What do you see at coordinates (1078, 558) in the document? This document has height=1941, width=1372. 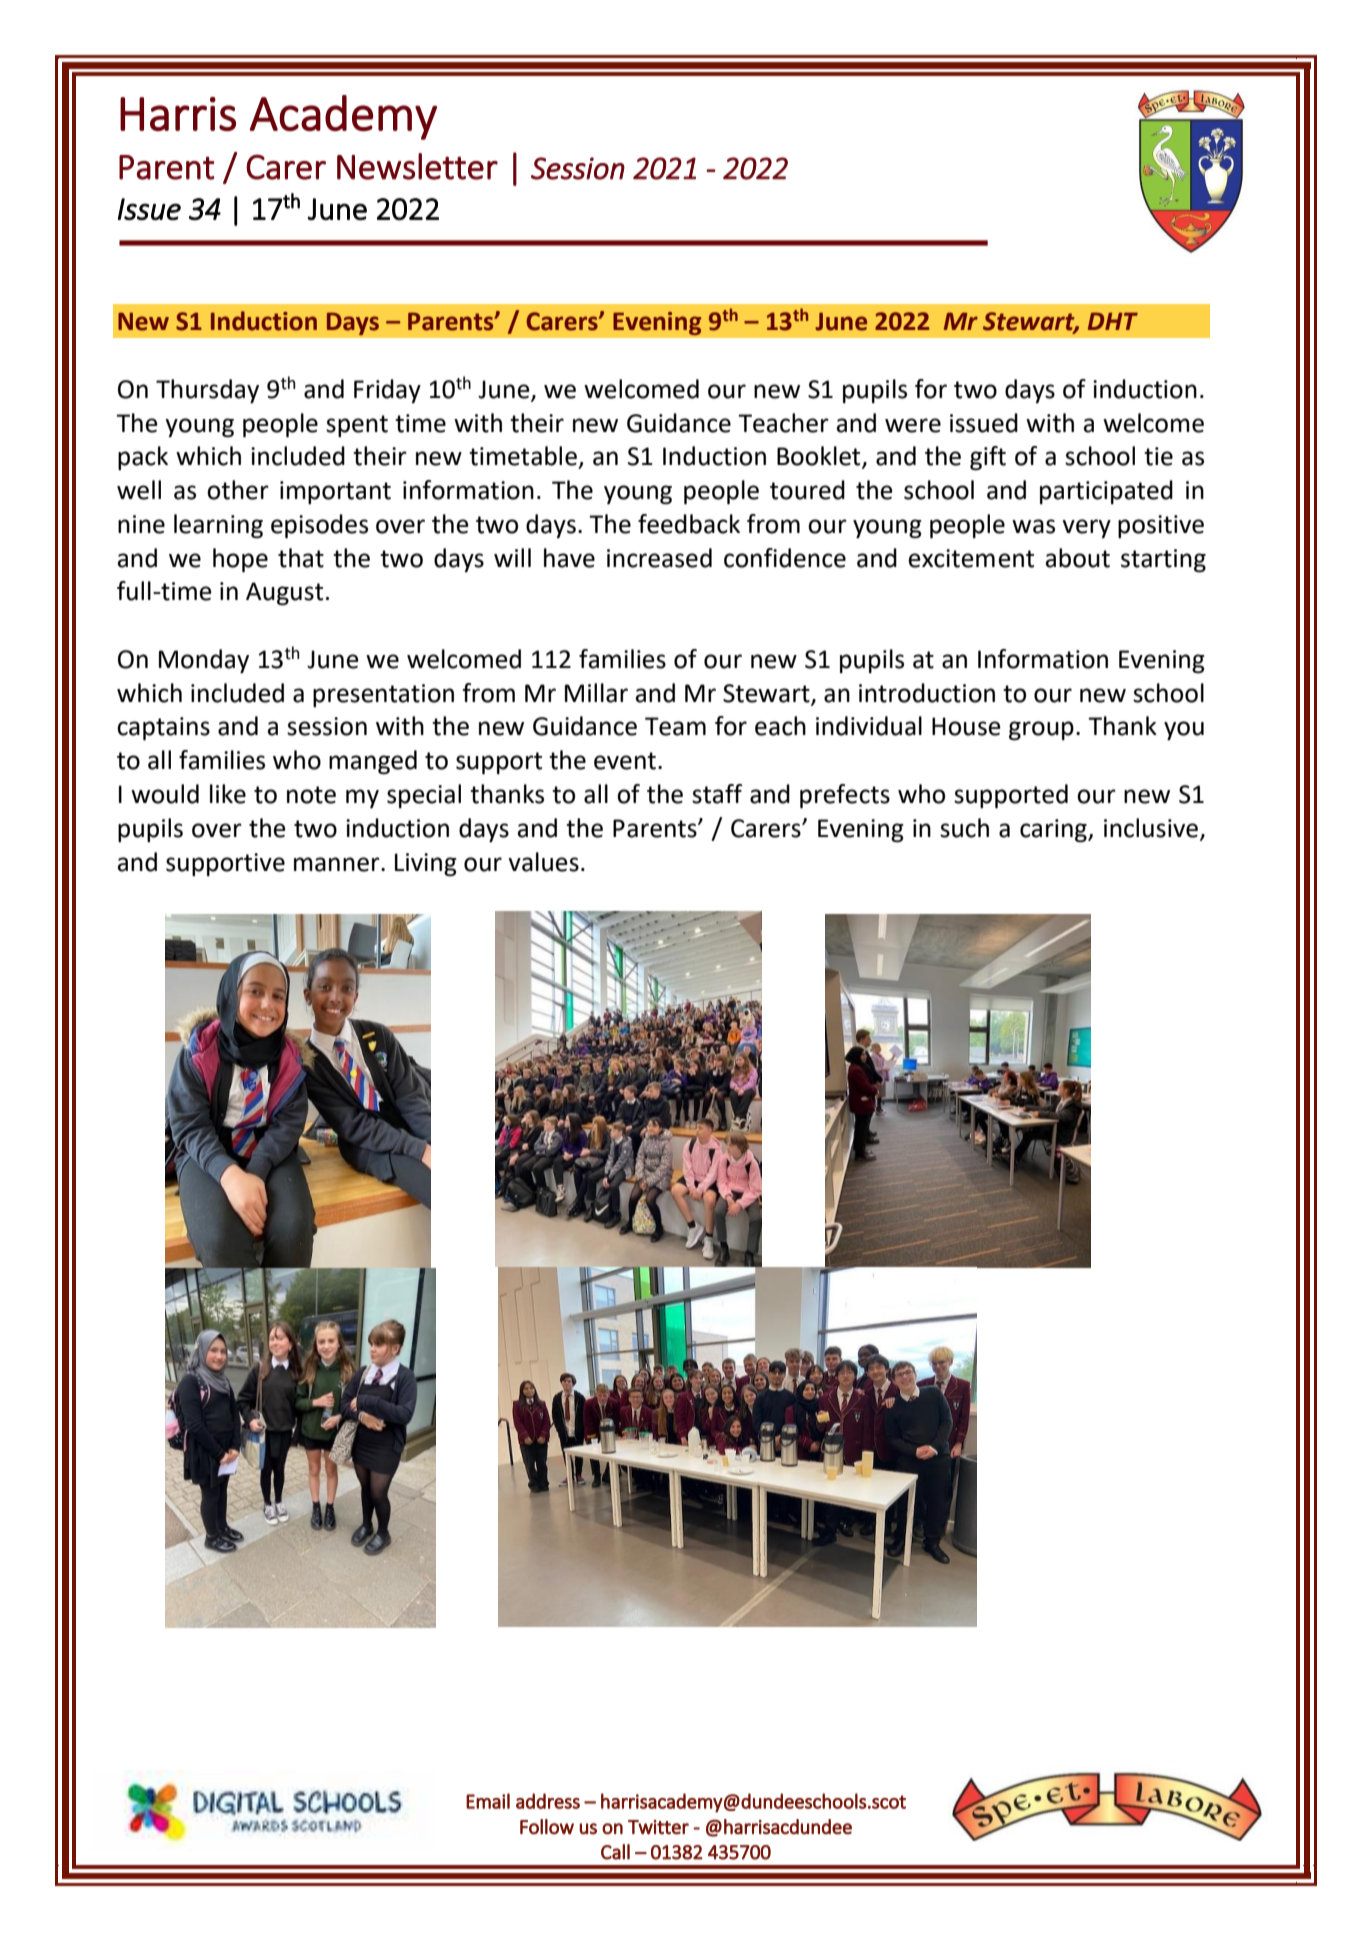 I see `about` at bounding box center [1078, 558].
